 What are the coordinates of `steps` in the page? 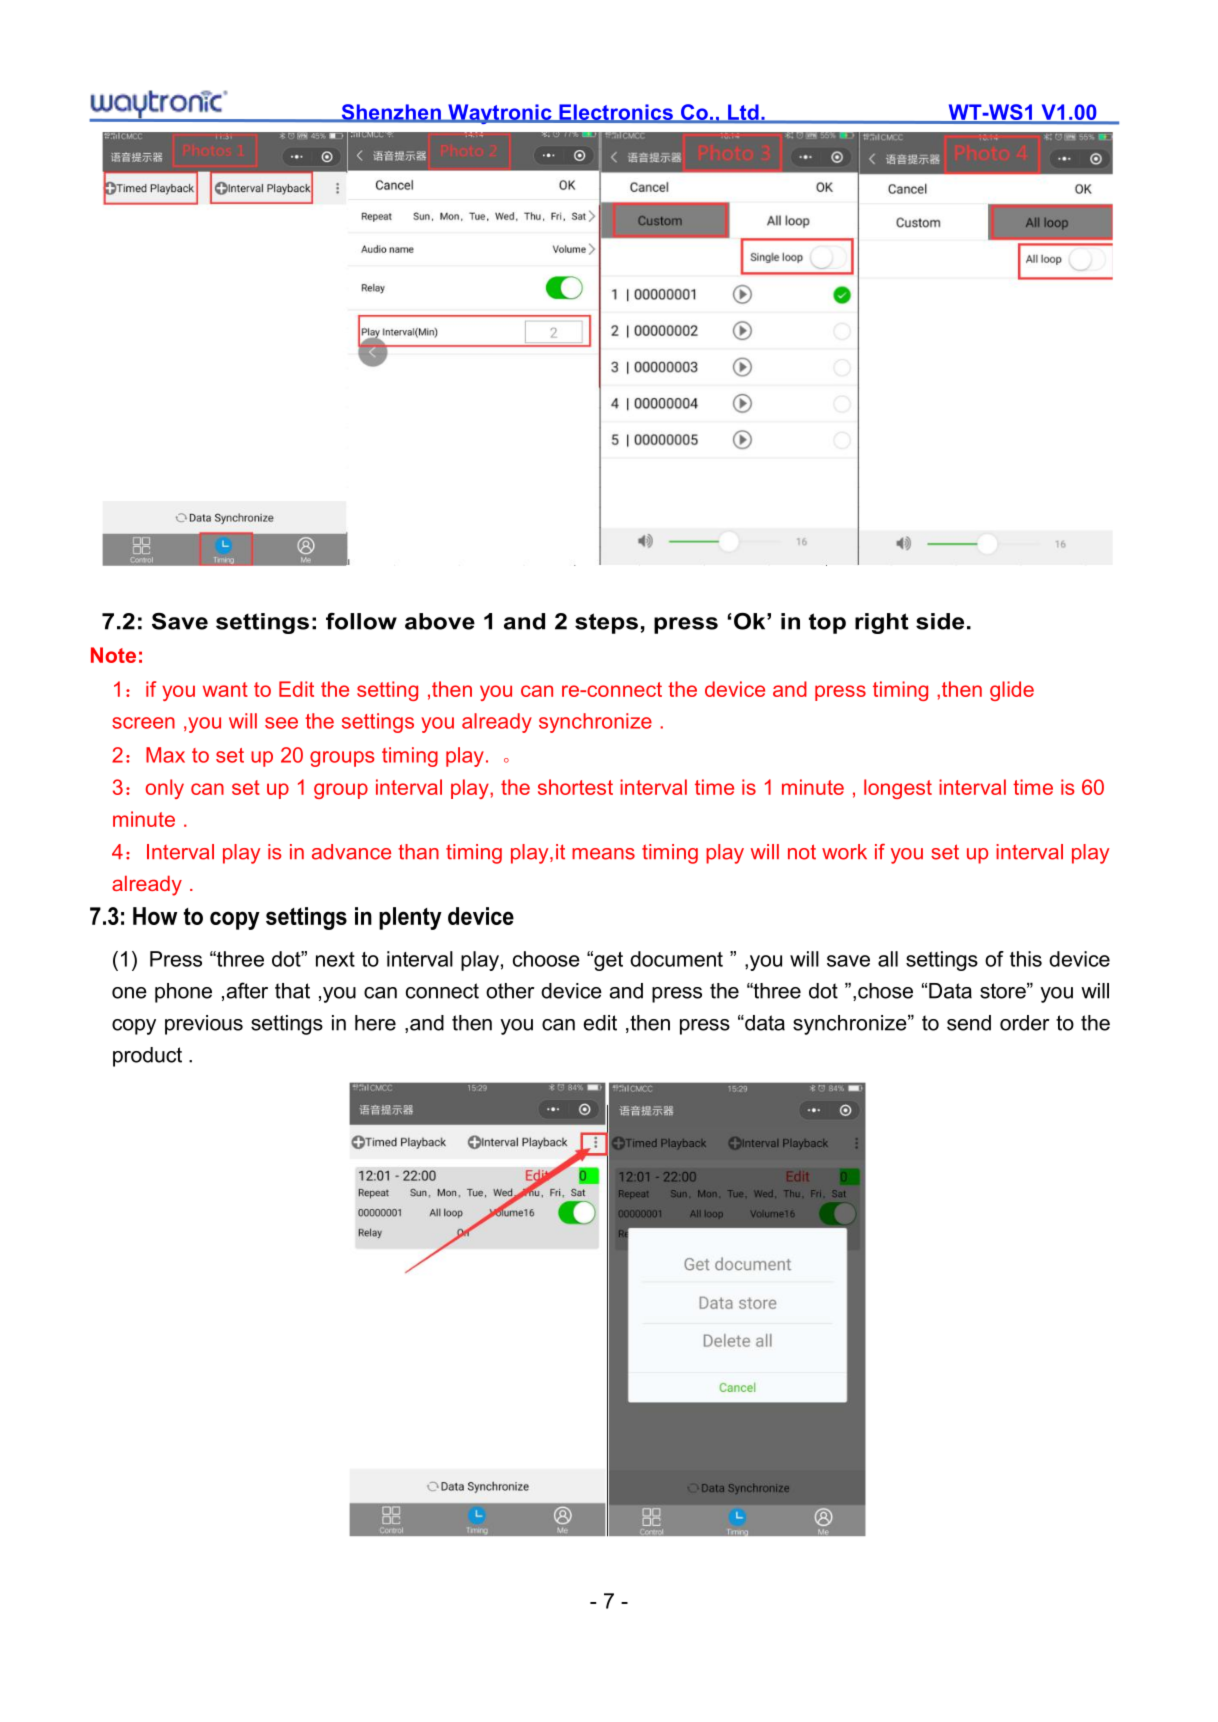 It's located at (606, 623).
